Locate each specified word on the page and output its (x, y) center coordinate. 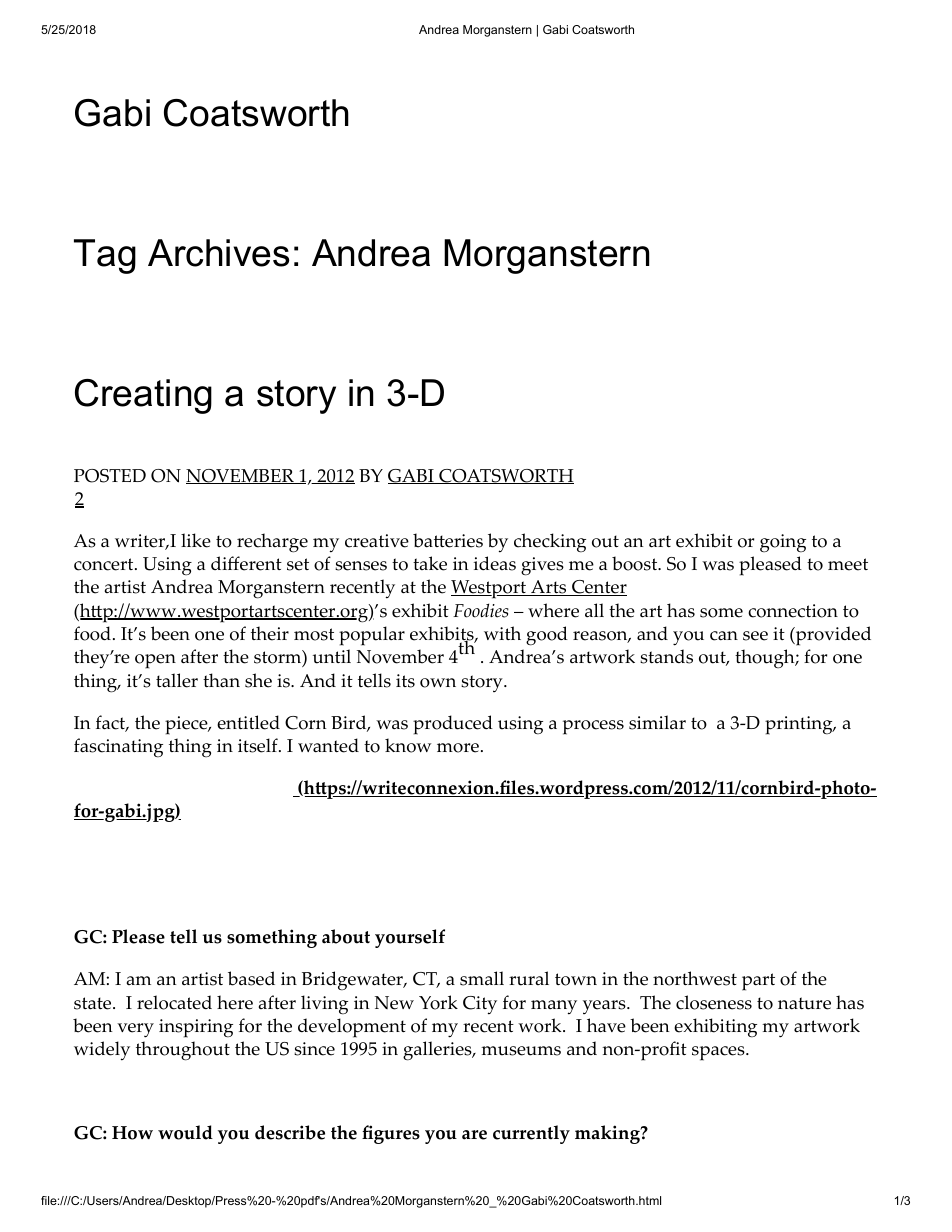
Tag (105, 256)
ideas (495, 563)
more (458, 748)
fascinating (118, 748)
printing (800, 725)
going (783, 543)
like (196, 540)
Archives (218, 253)
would (185, 1132)
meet (848, 564)
